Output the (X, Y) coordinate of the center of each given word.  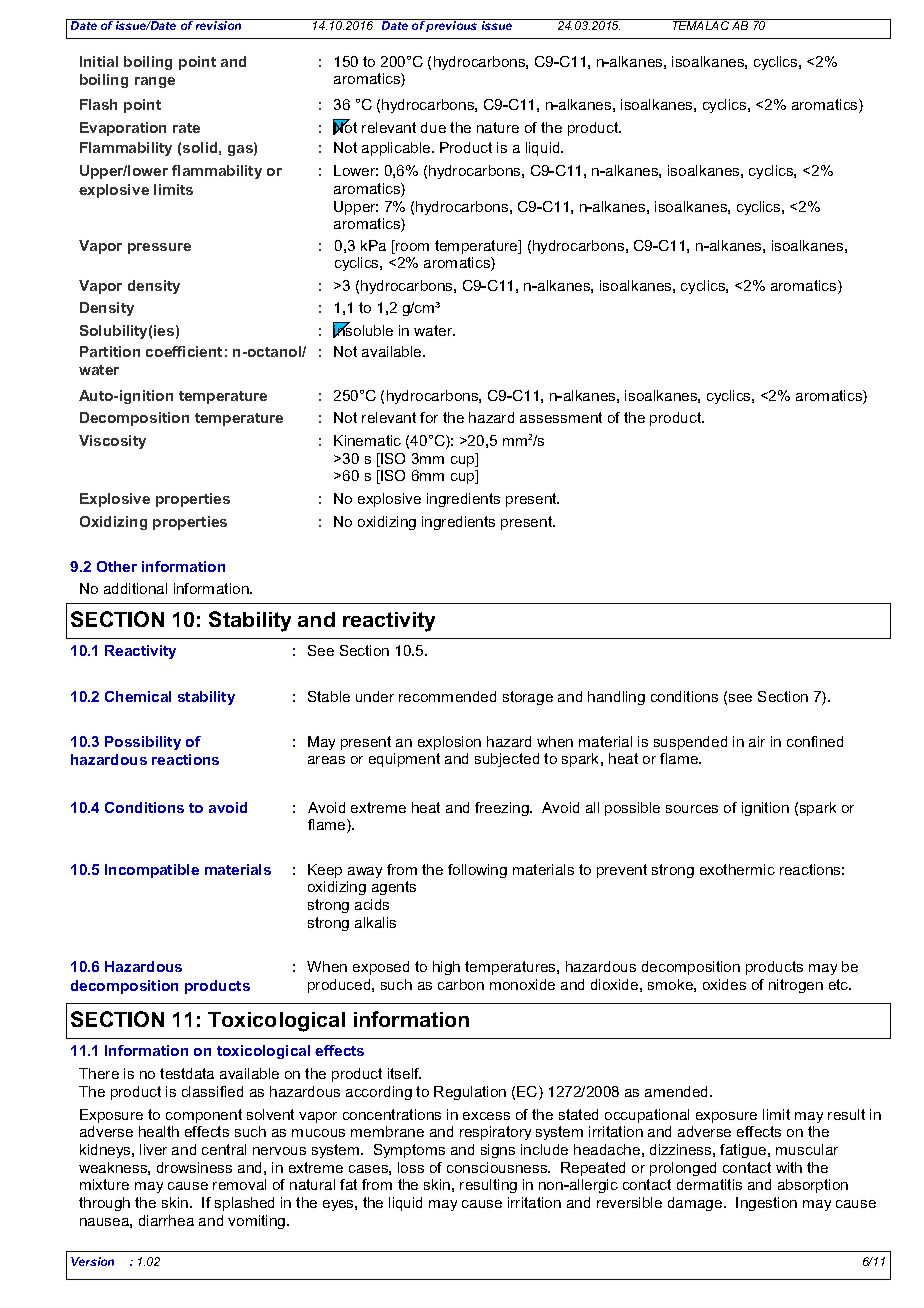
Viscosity (112, 442)
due (433, 127)
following (477, 871)
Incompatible (152, 871)
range (155, 82)
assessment (561, 417)
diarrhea (166, 1220)
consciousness (498, 1167)
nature (498, 127)
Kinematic (367, 440)
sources (692, 809)
